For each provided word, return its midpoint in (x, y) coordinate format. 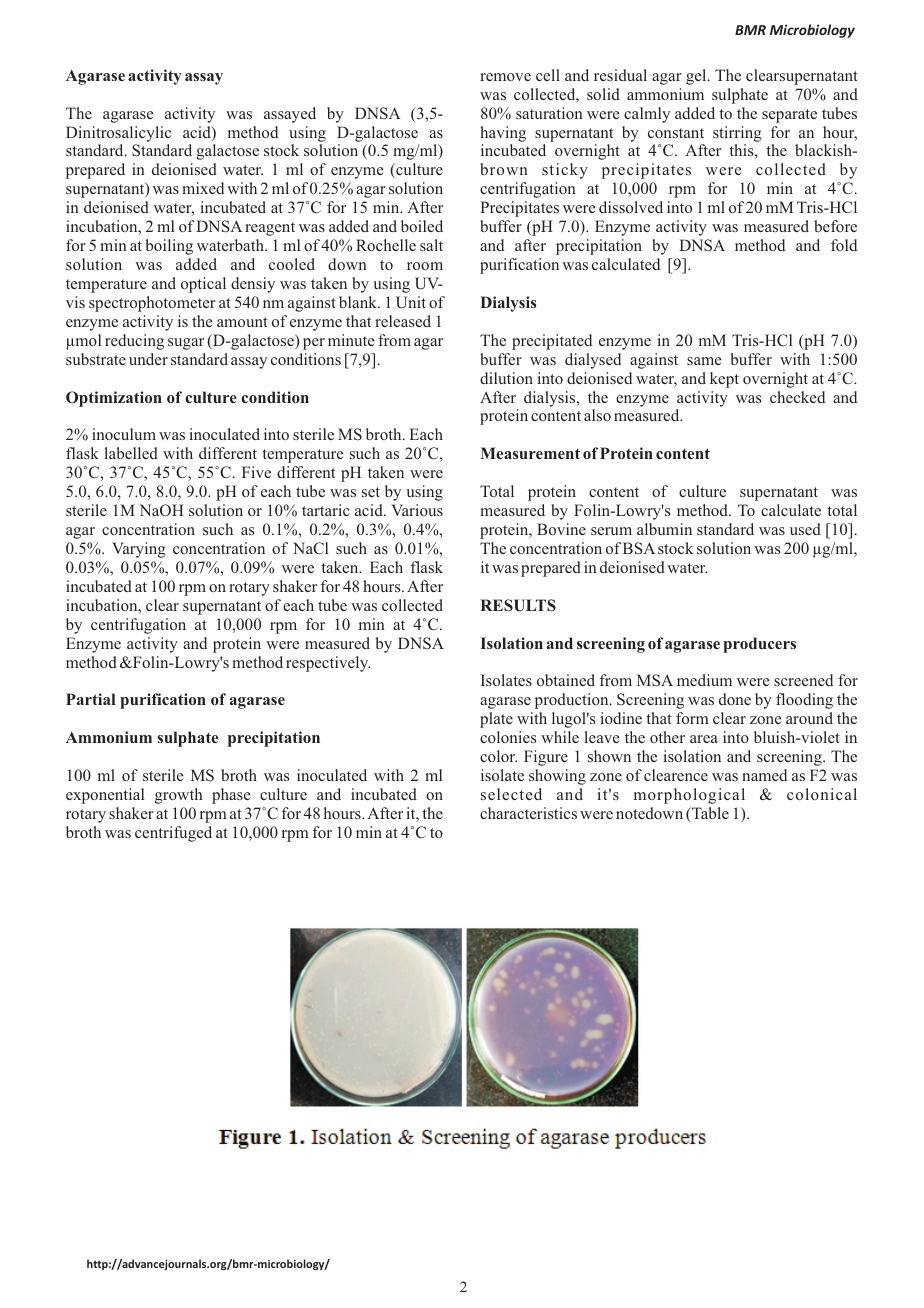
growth (179, 796)
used (805, 529)
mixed (203, 188)
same (704, 361)
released (403, 321)
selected (511, 794)
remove (505, 77)
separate (789, 116)
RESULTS (518, 605)
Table (709, 813)
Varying (139, 550)
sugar (186, 344)
